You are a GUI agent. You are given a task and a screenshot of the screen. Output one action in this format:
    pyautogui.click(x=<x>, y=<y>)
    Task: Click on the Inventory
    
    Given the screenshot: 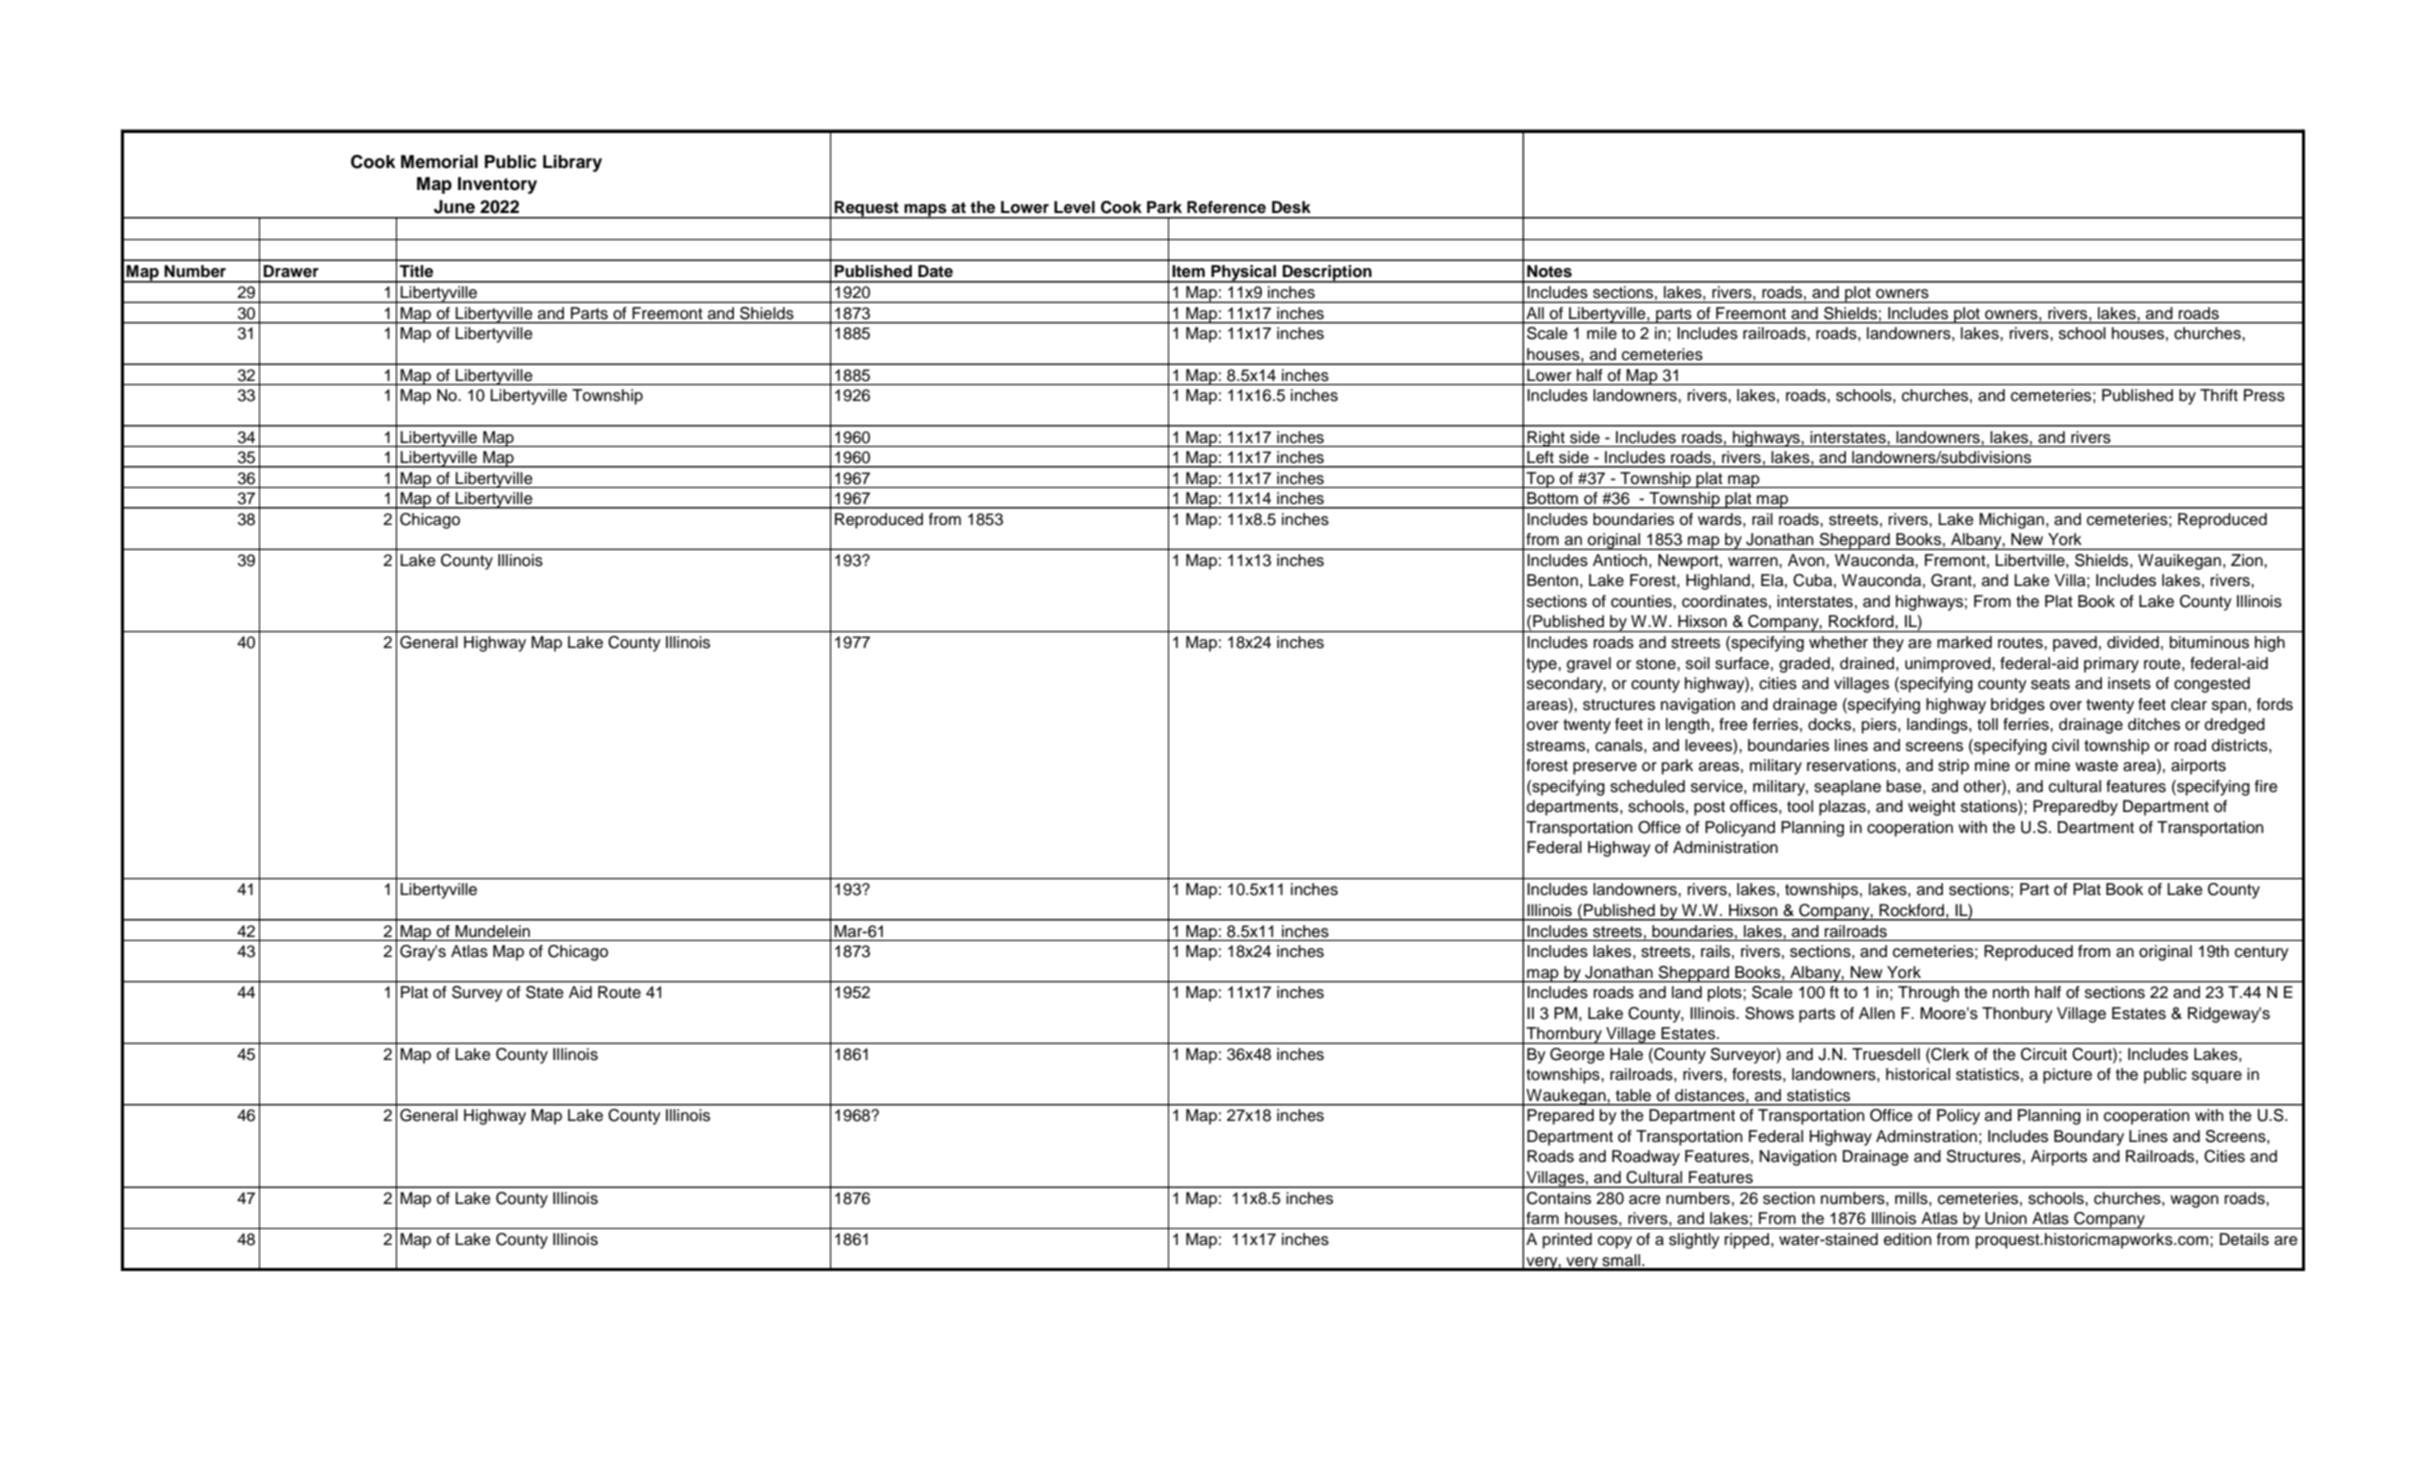 What is the action you would take?
    pyautogui.click(x=497, y=185)
